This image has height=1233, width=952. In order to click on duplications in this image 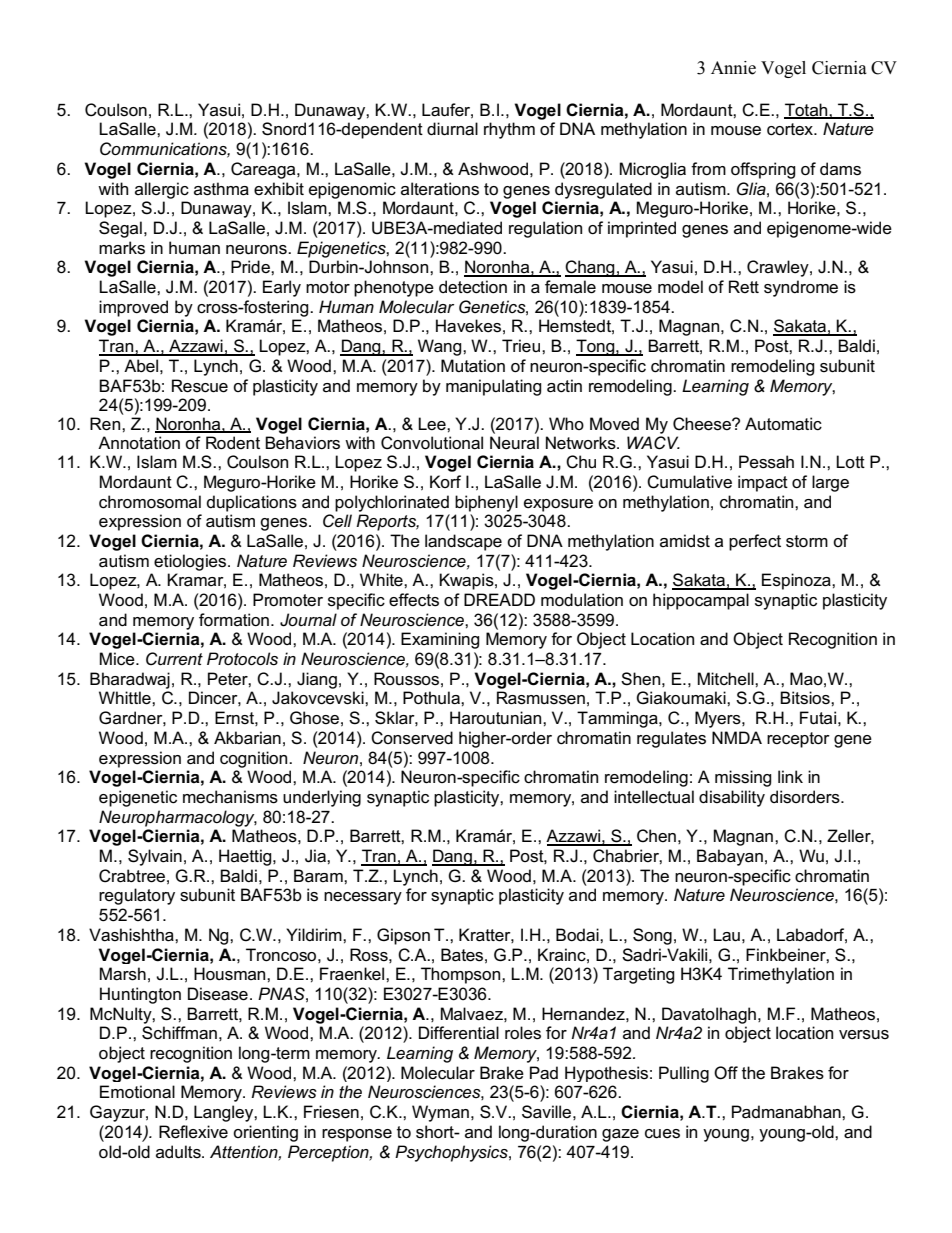, I will do `click(252, 503)`.
